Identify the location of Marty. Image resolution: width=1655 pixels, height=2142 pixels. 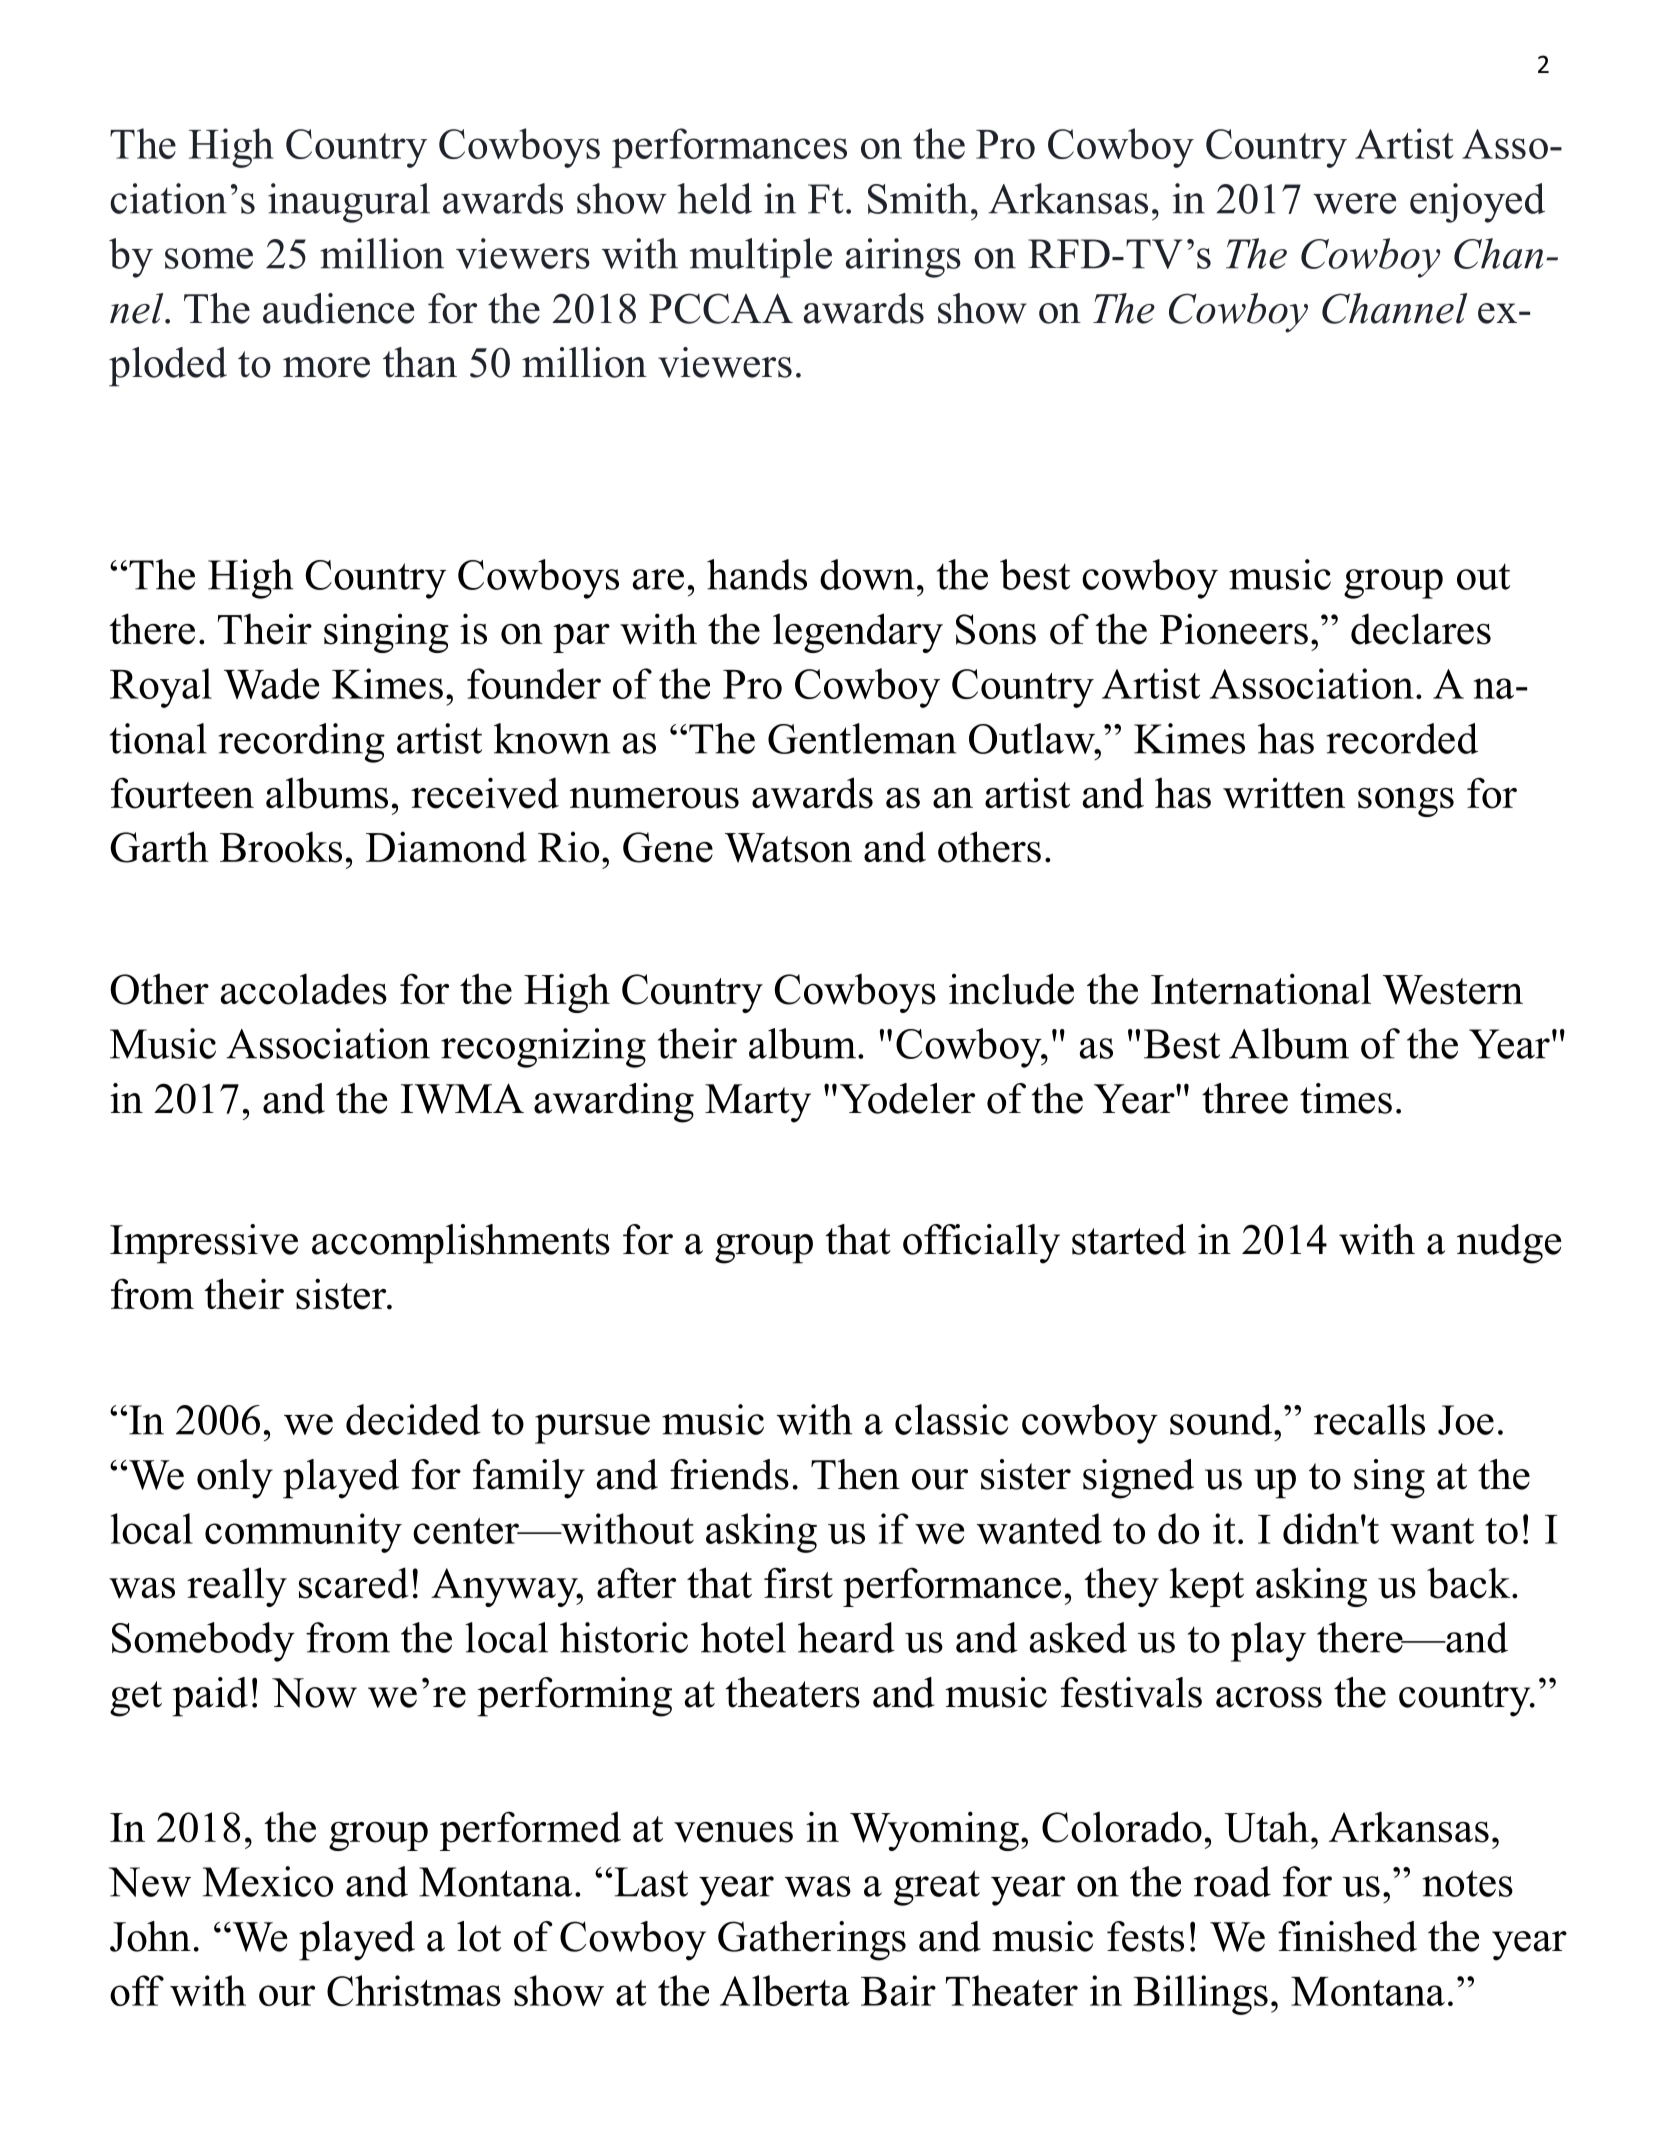
(758, 1103).
